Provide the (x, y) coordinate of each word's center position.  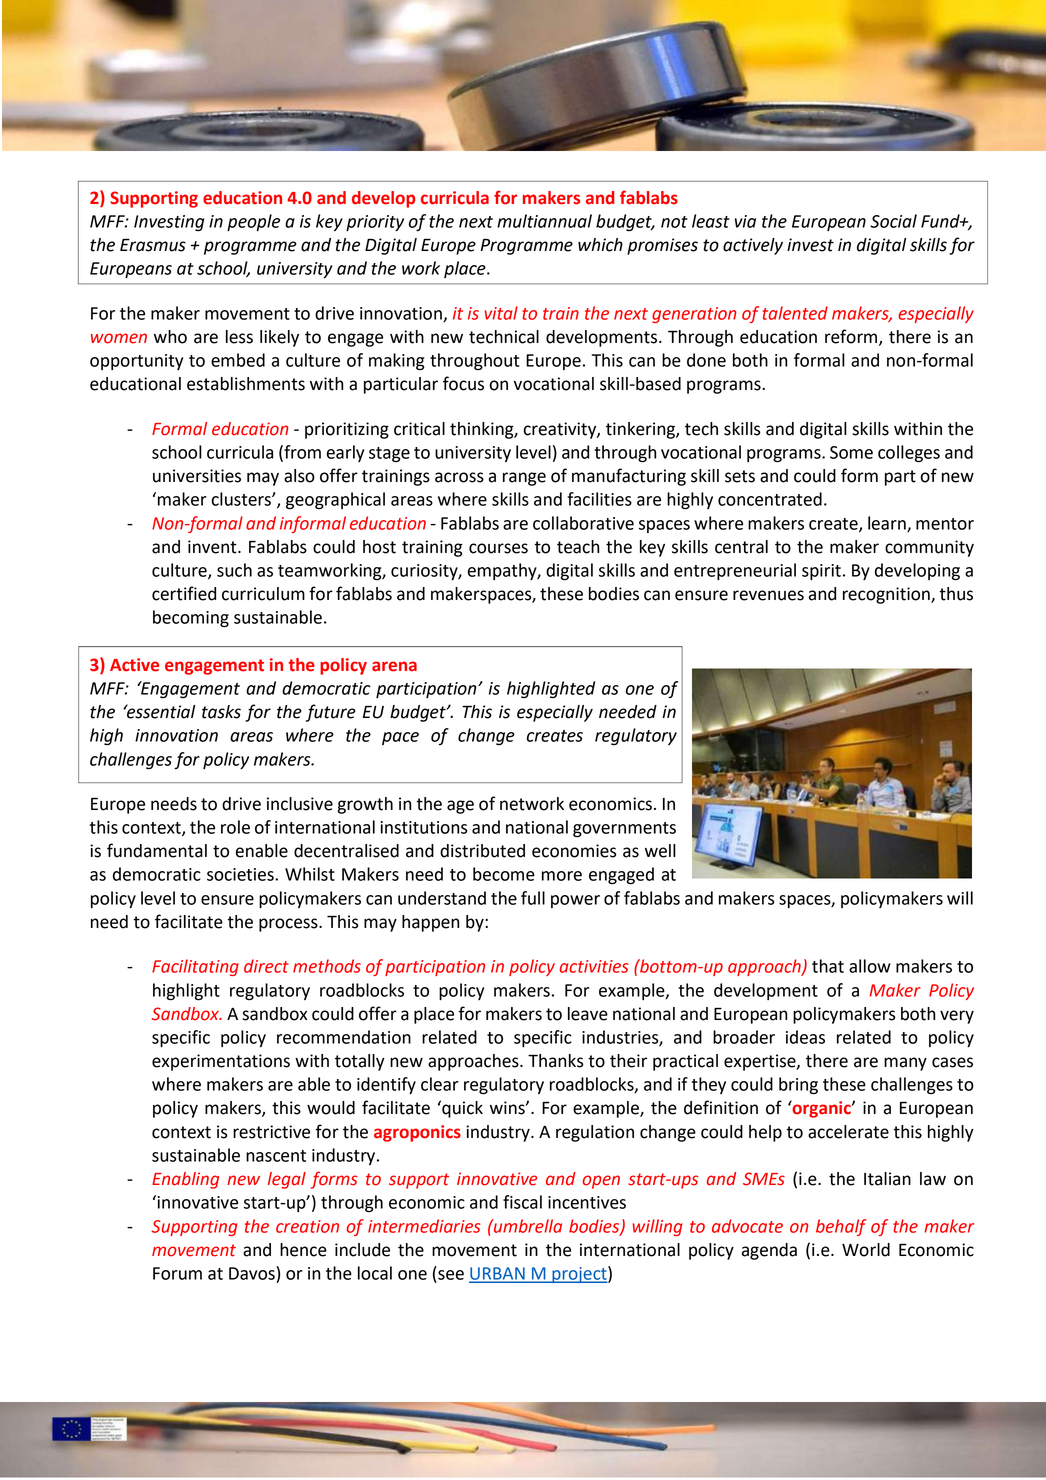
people (253, 222)
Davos (253, 1273)
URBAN (498, 1274)
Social (893, 221)
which (600, 245)
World (866, 1250)
